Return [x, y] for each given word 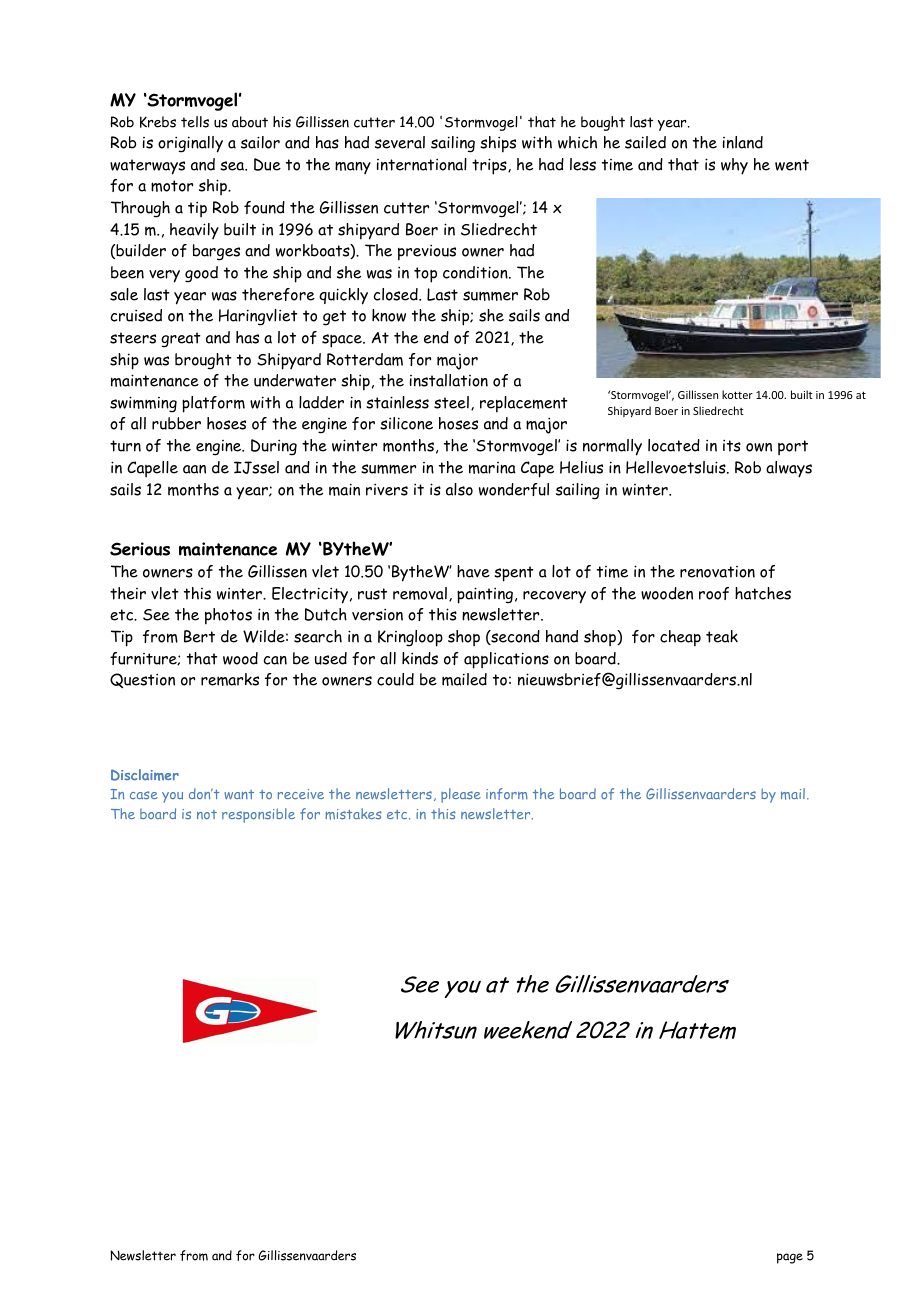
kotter [737, 394]
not [207, 814]
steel [451, 402]
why [734, 166]
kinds [420, 658]
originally [190, 144]
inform [507, 794]
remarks [230, 679]
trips [490, 166]
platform [213, 404]
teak [722, 636]
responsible [258, 815]
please [461, 795]
